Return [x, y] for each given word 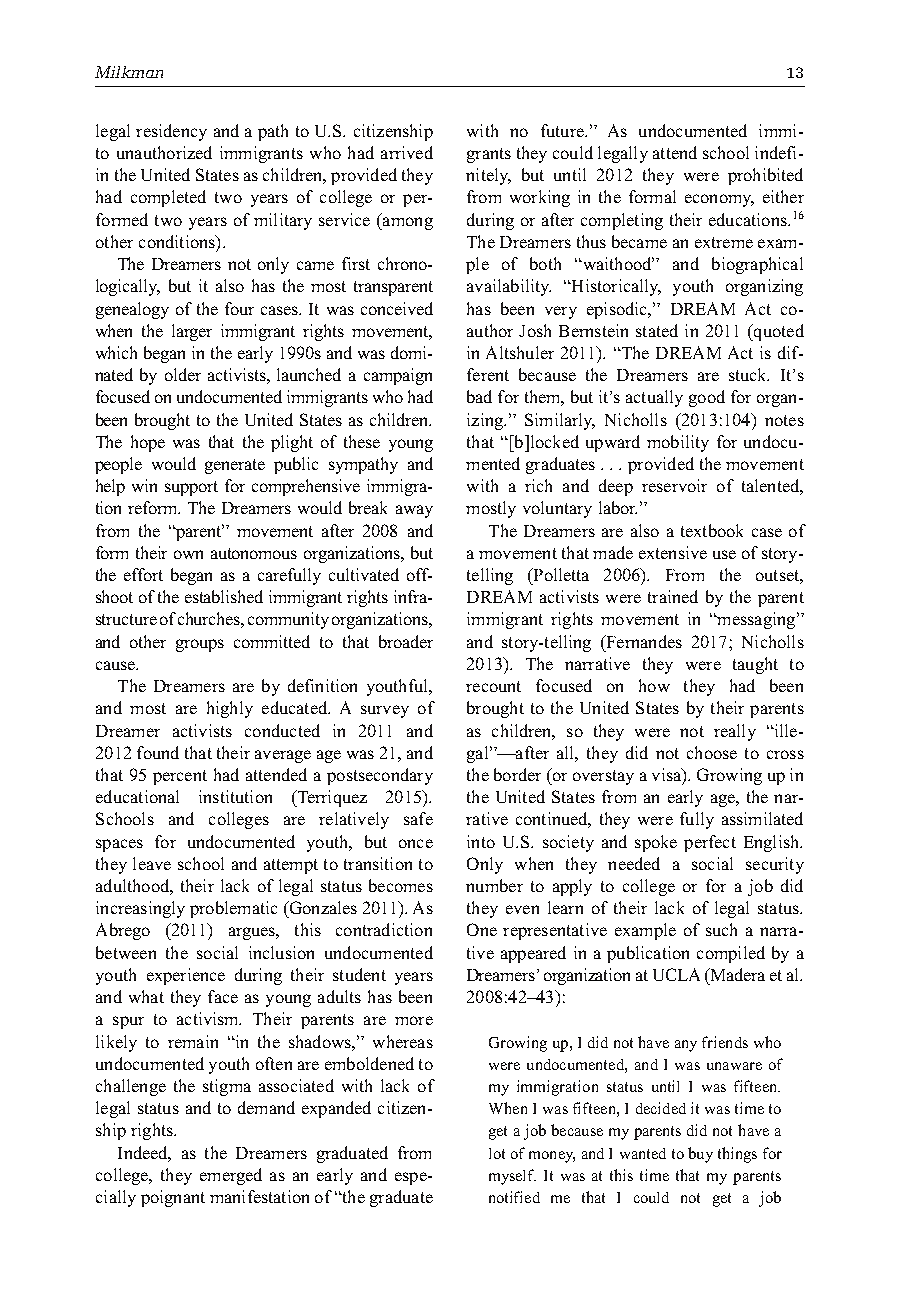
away [414, 511]
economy [719, 200]
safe [418, 818]
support [191, 488]
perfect [710, 843]
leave [152, 863]
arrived [407, 152]
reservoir [674, 485]
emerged [231, 1176]
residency [171, 132]
